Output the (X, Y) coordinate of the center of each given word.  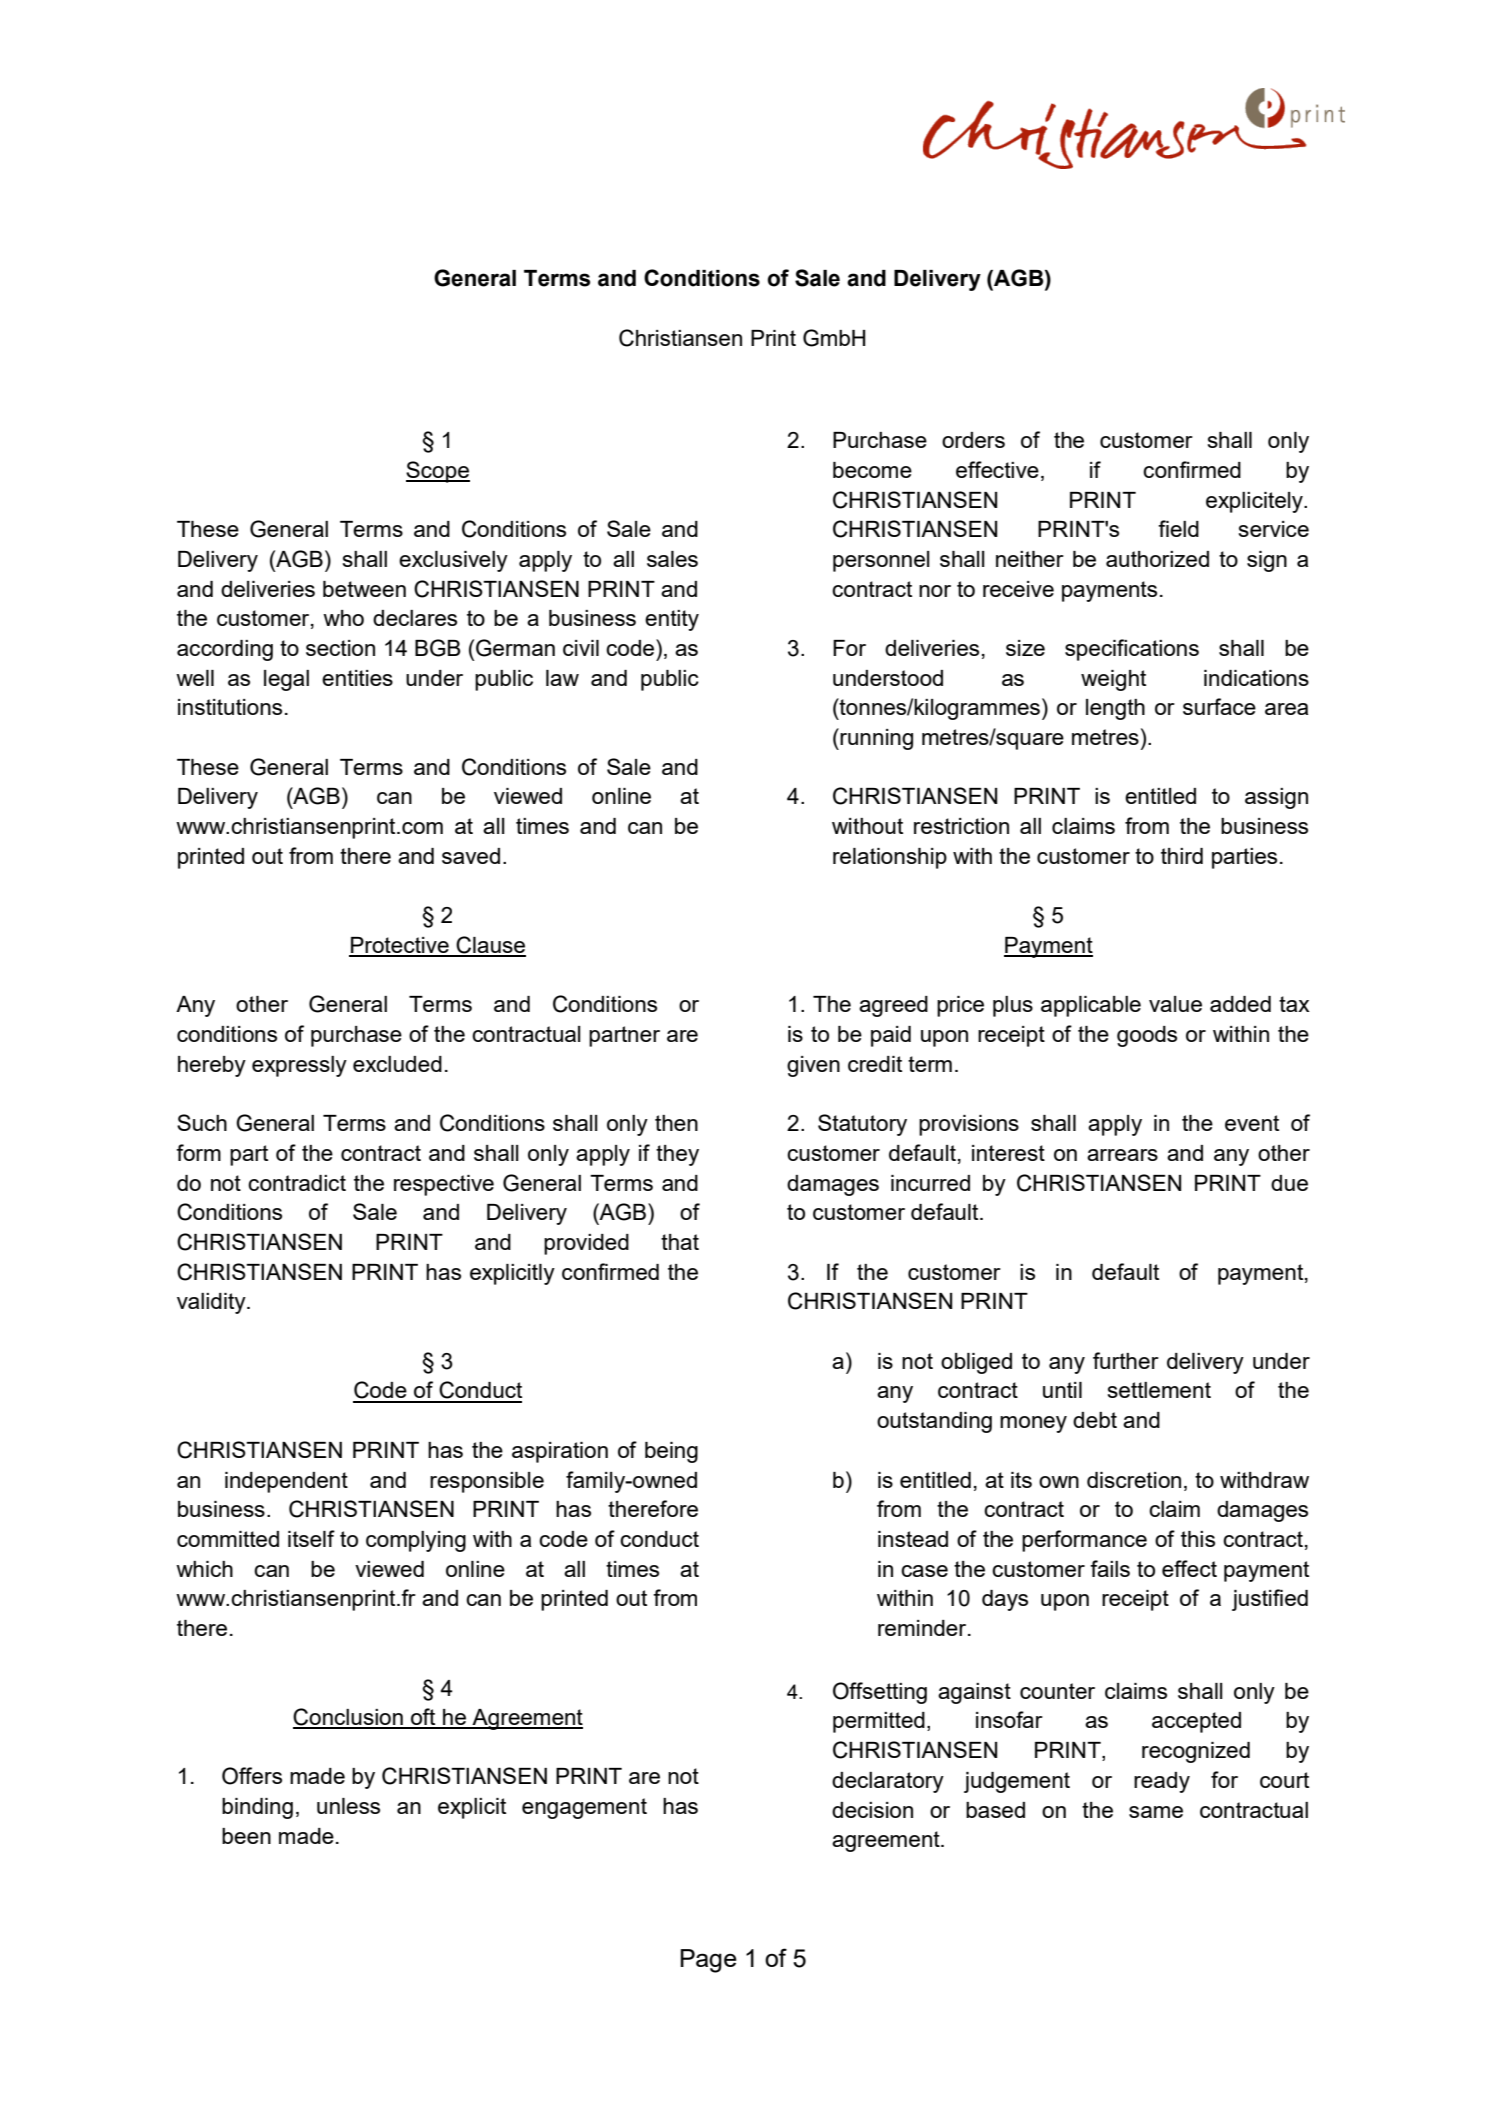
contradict (297, 1183)
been (246, 1836)
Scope (438, 472)
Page (708, 1961)
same (1156, 1812)
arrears (1122, 1155)
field (1178, 528)
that (680, 1242)
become (872, 470)
